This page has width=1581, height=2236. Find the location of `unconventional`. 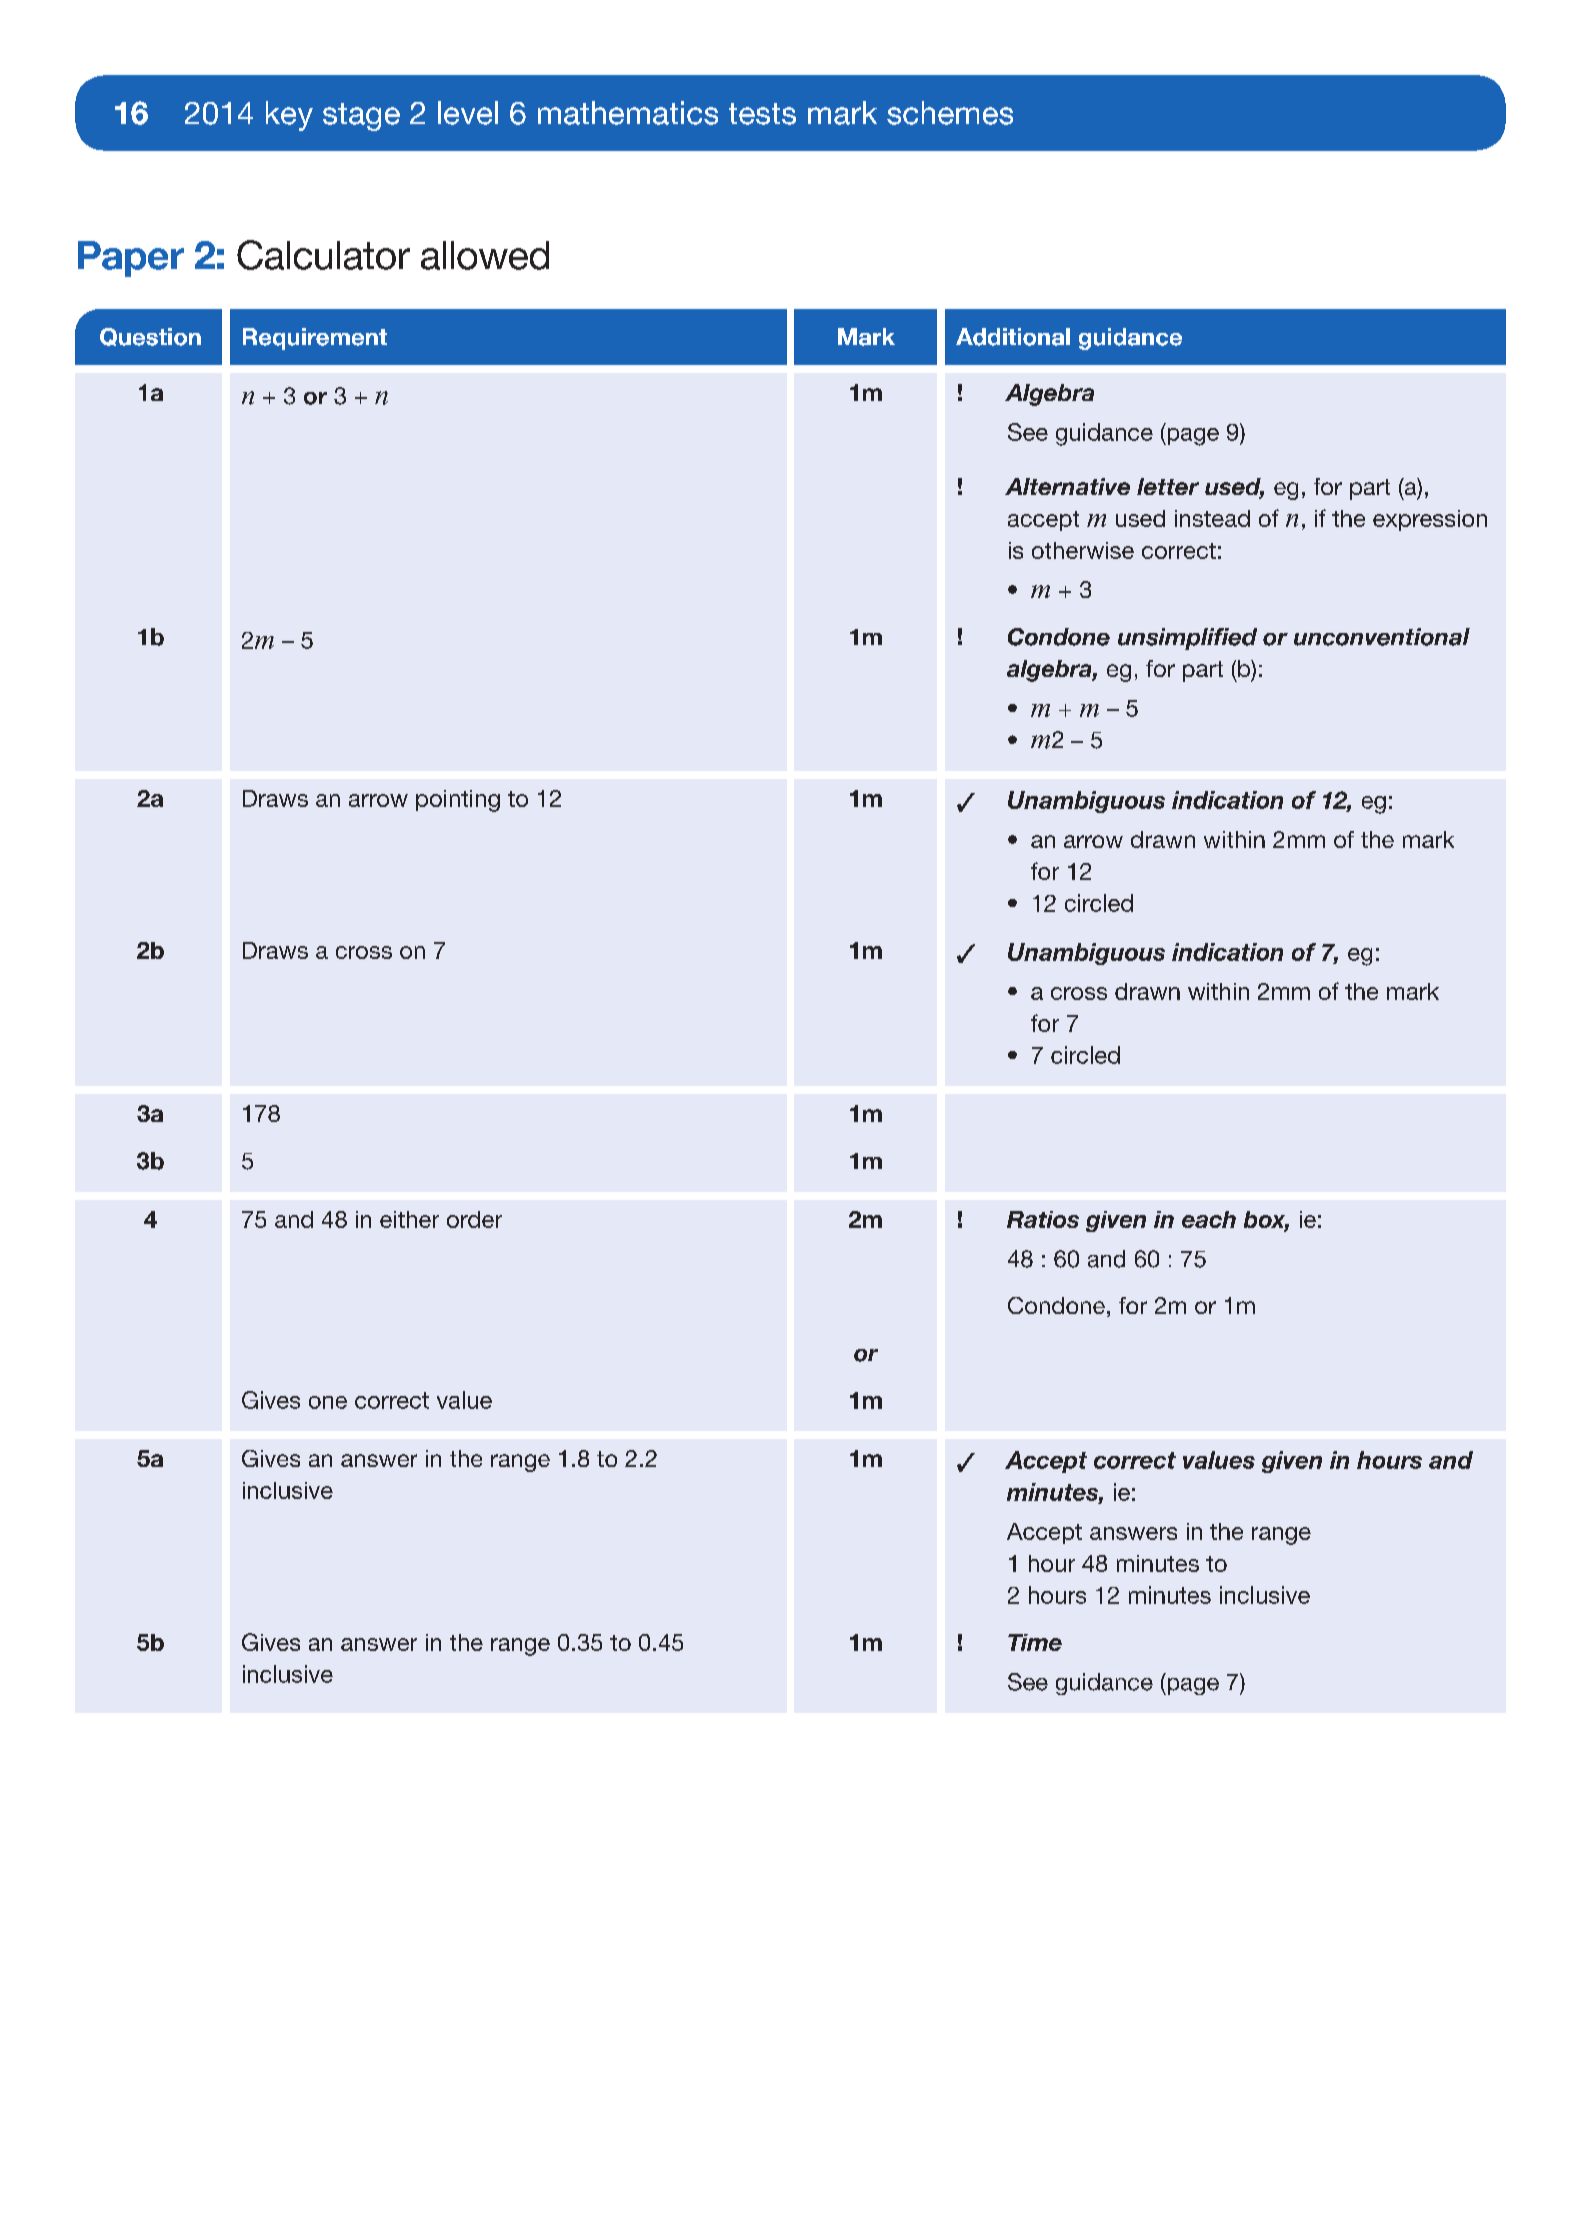

unconventional is located at coordinates (1382, 637).
